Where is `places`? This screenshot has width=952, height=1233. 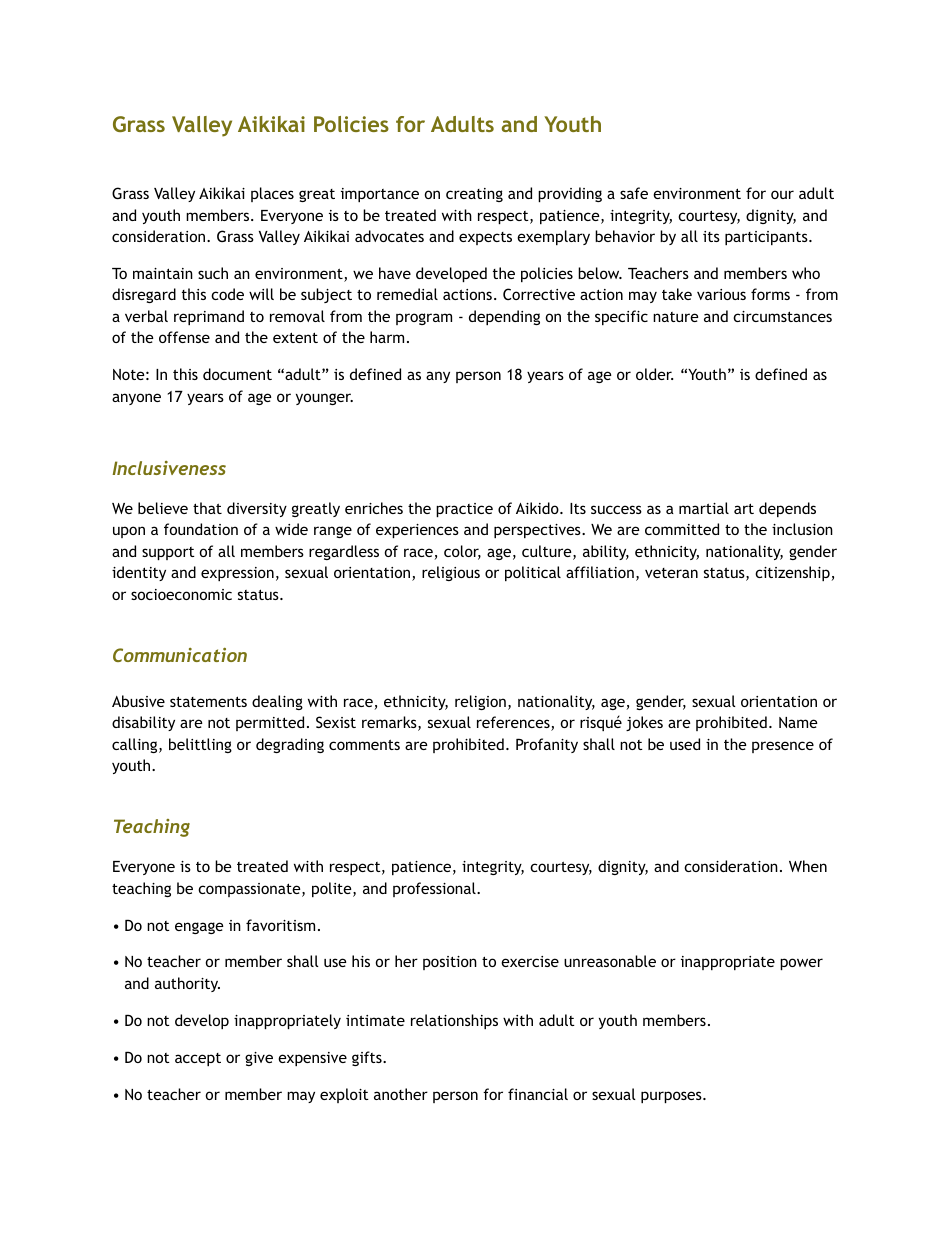 places is located at coordinates (272, 194).
